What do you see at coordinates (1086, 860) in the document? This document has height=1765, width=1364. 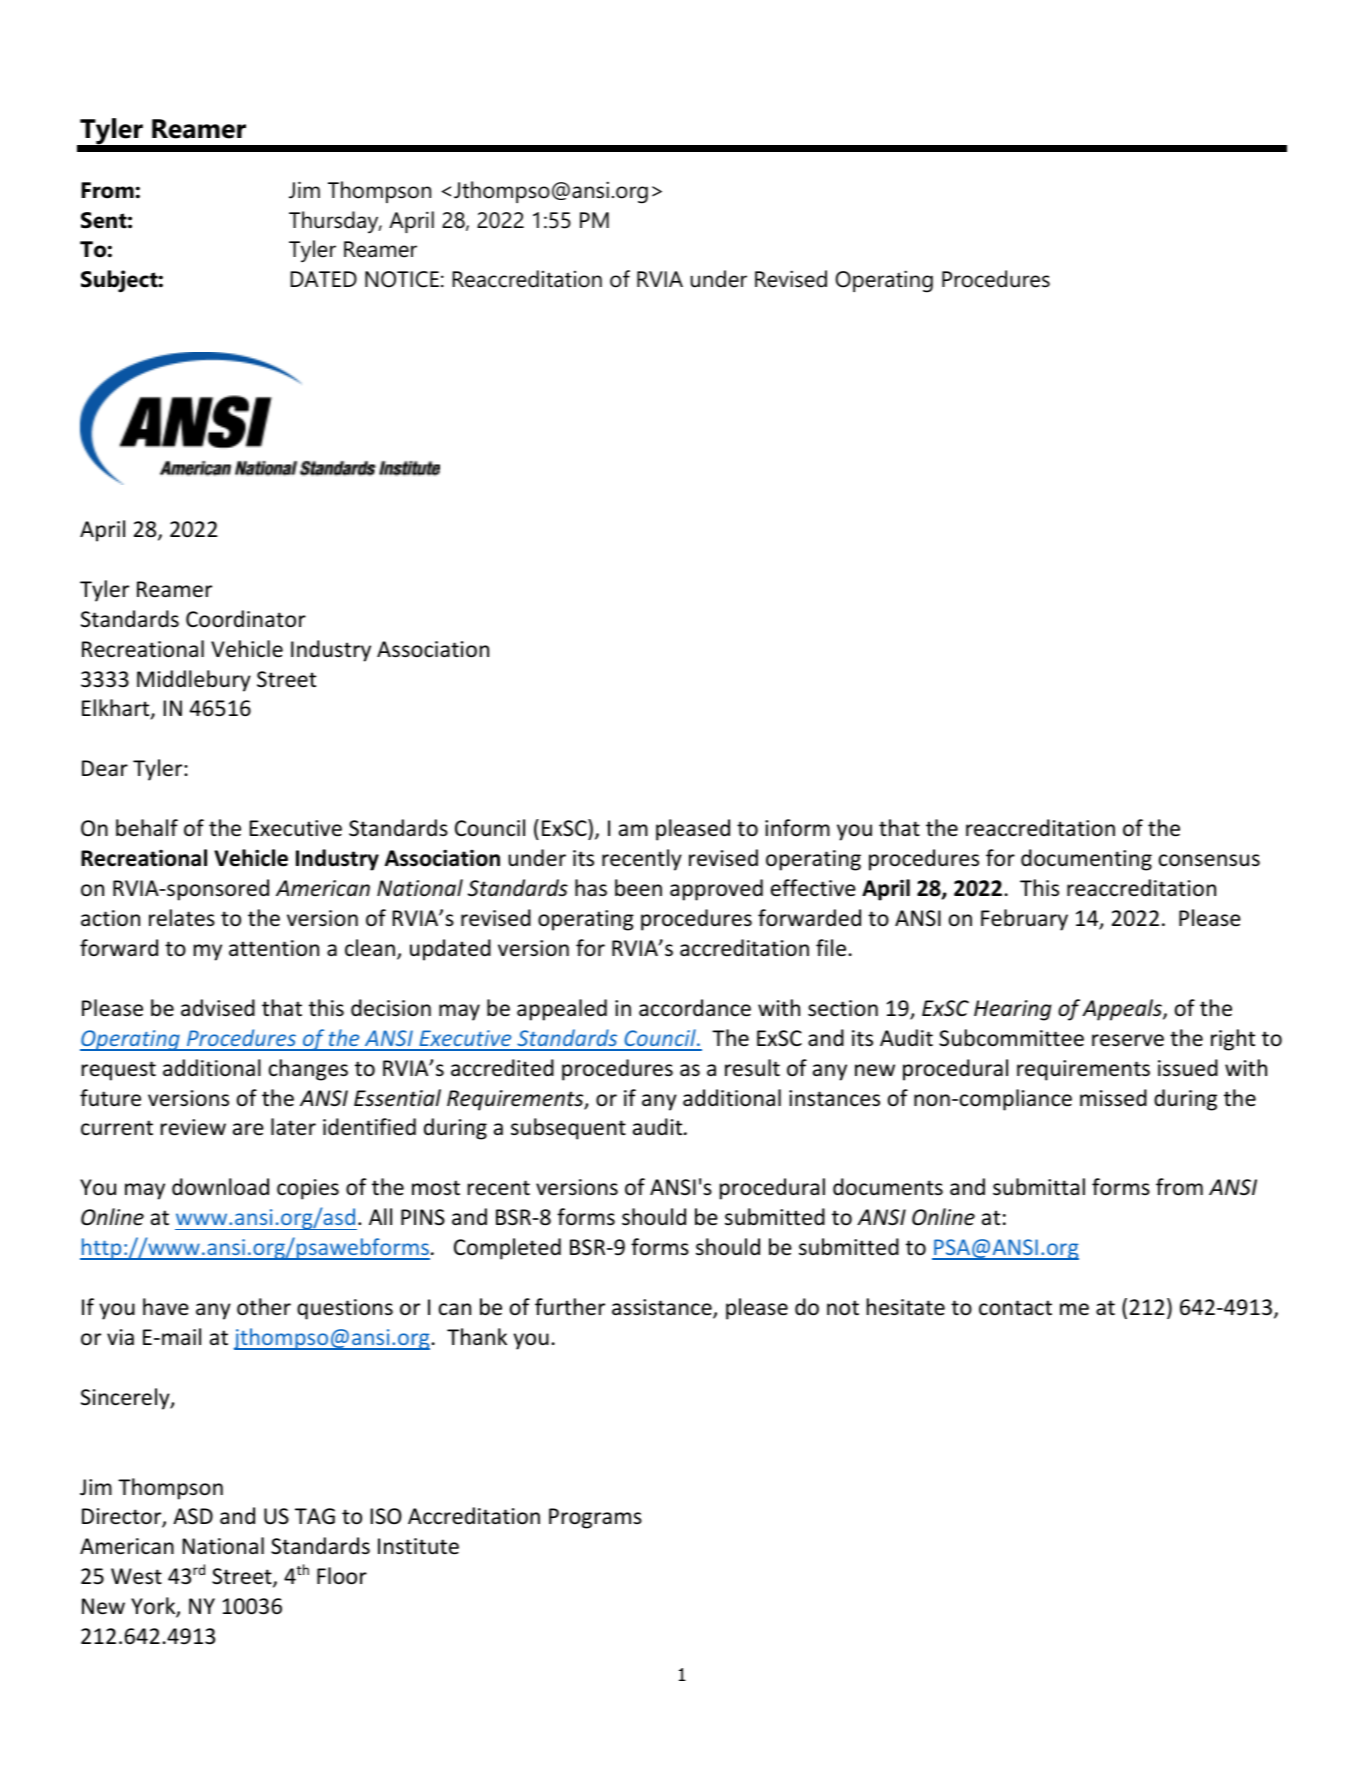 I see `documenting` at bounding box center [1086, 860].
